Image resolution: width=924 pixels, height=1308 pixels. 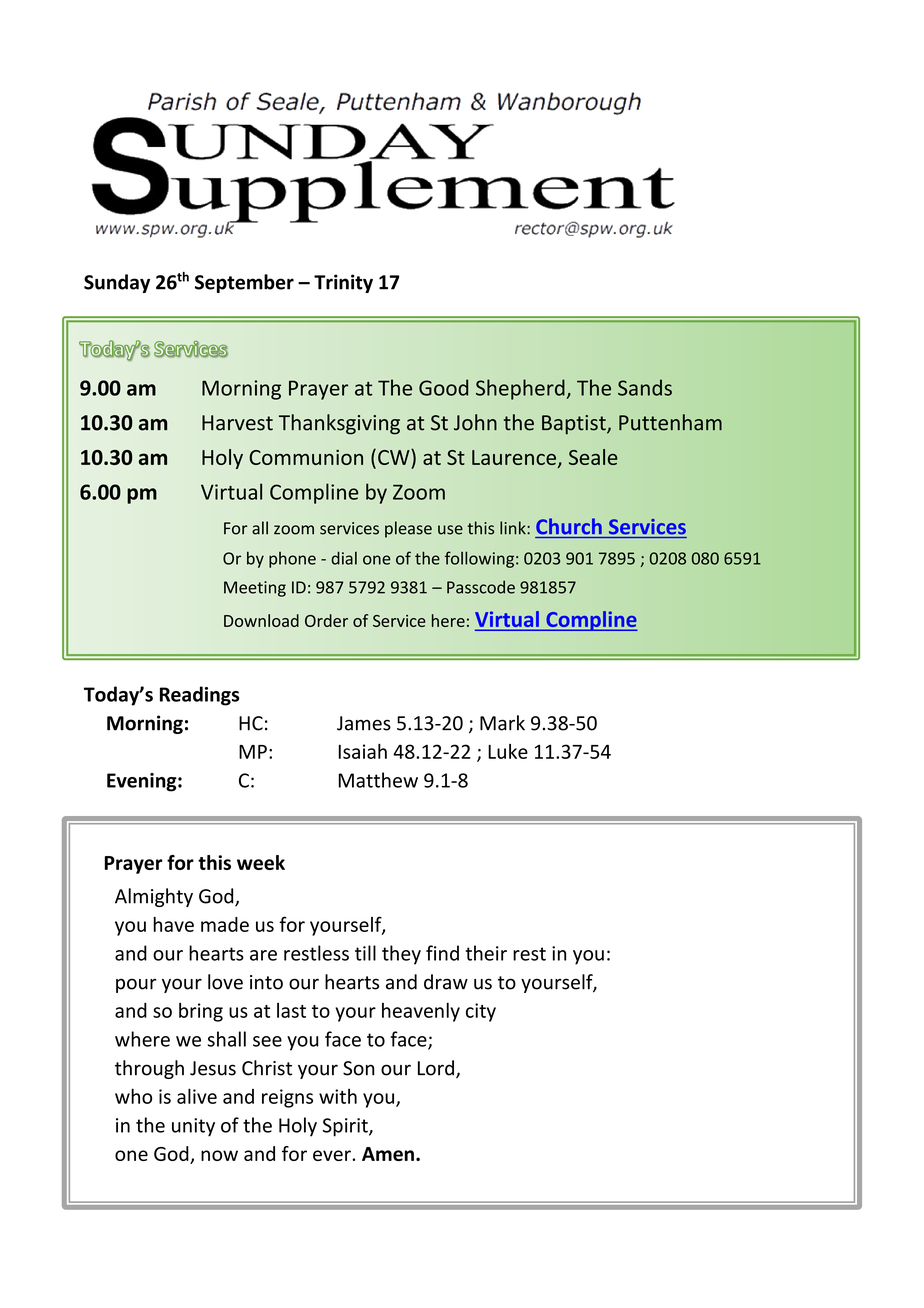 What do you see at coordinates (486, 953) in the screenshot?
I see `their` at bounding box center [486, 953].
